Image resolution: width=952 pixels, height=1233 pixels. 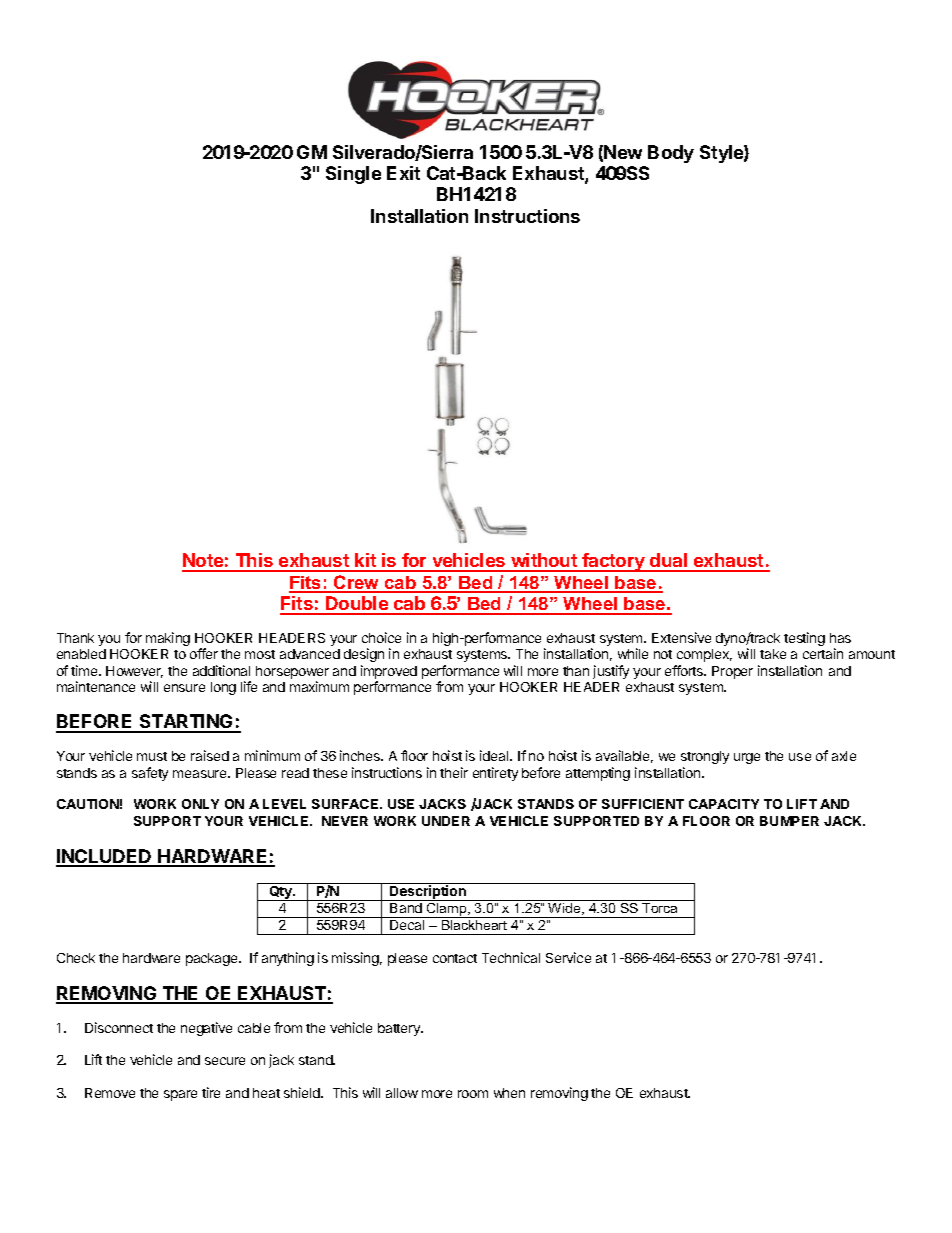 What do you see at coordinates (180, 1095) in the screenshot?
I see `spare` at bounding box center [180, 1095].
